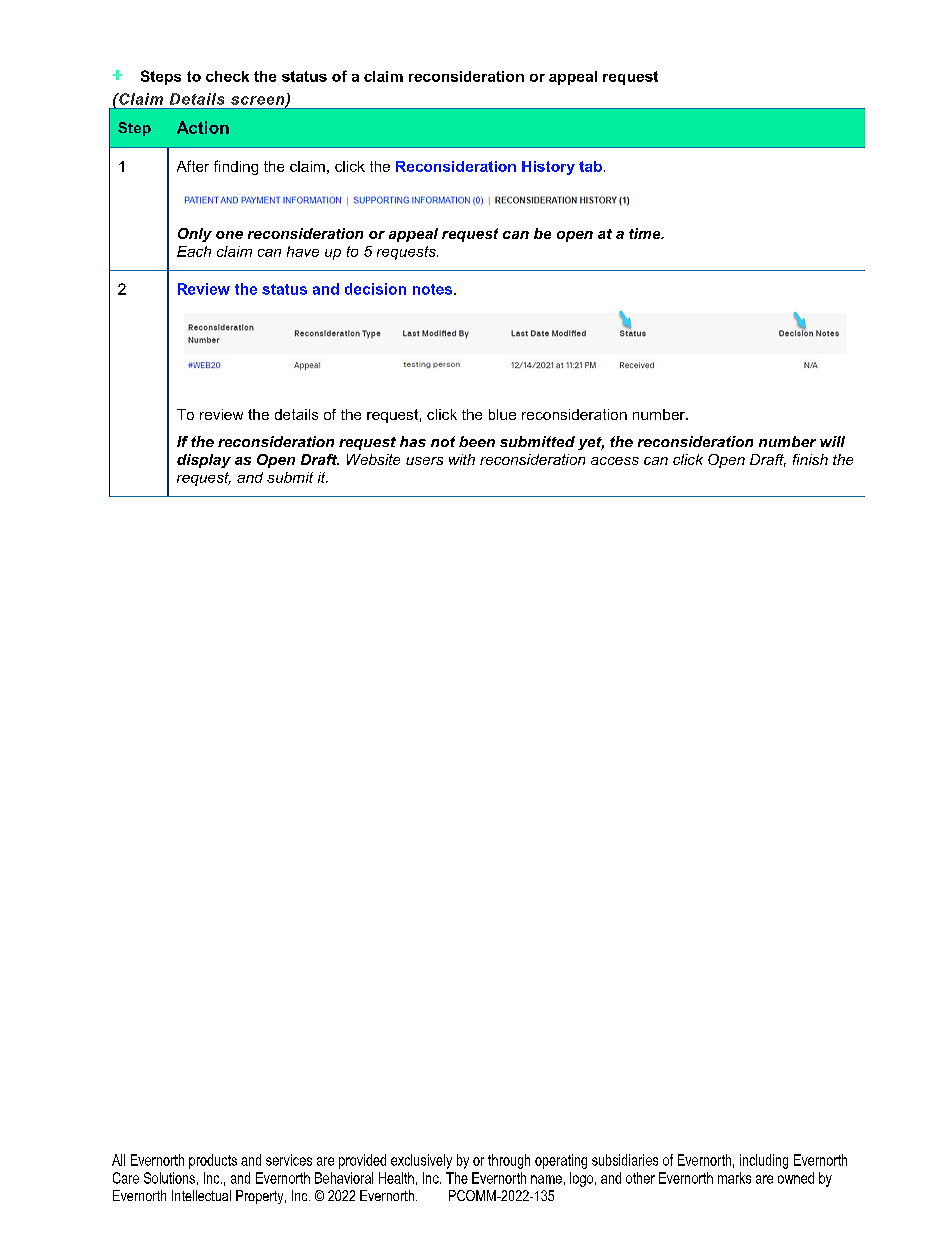 The width and height of the screenshot is (952, 1233). I want to click on products, so click(213, 1161).
